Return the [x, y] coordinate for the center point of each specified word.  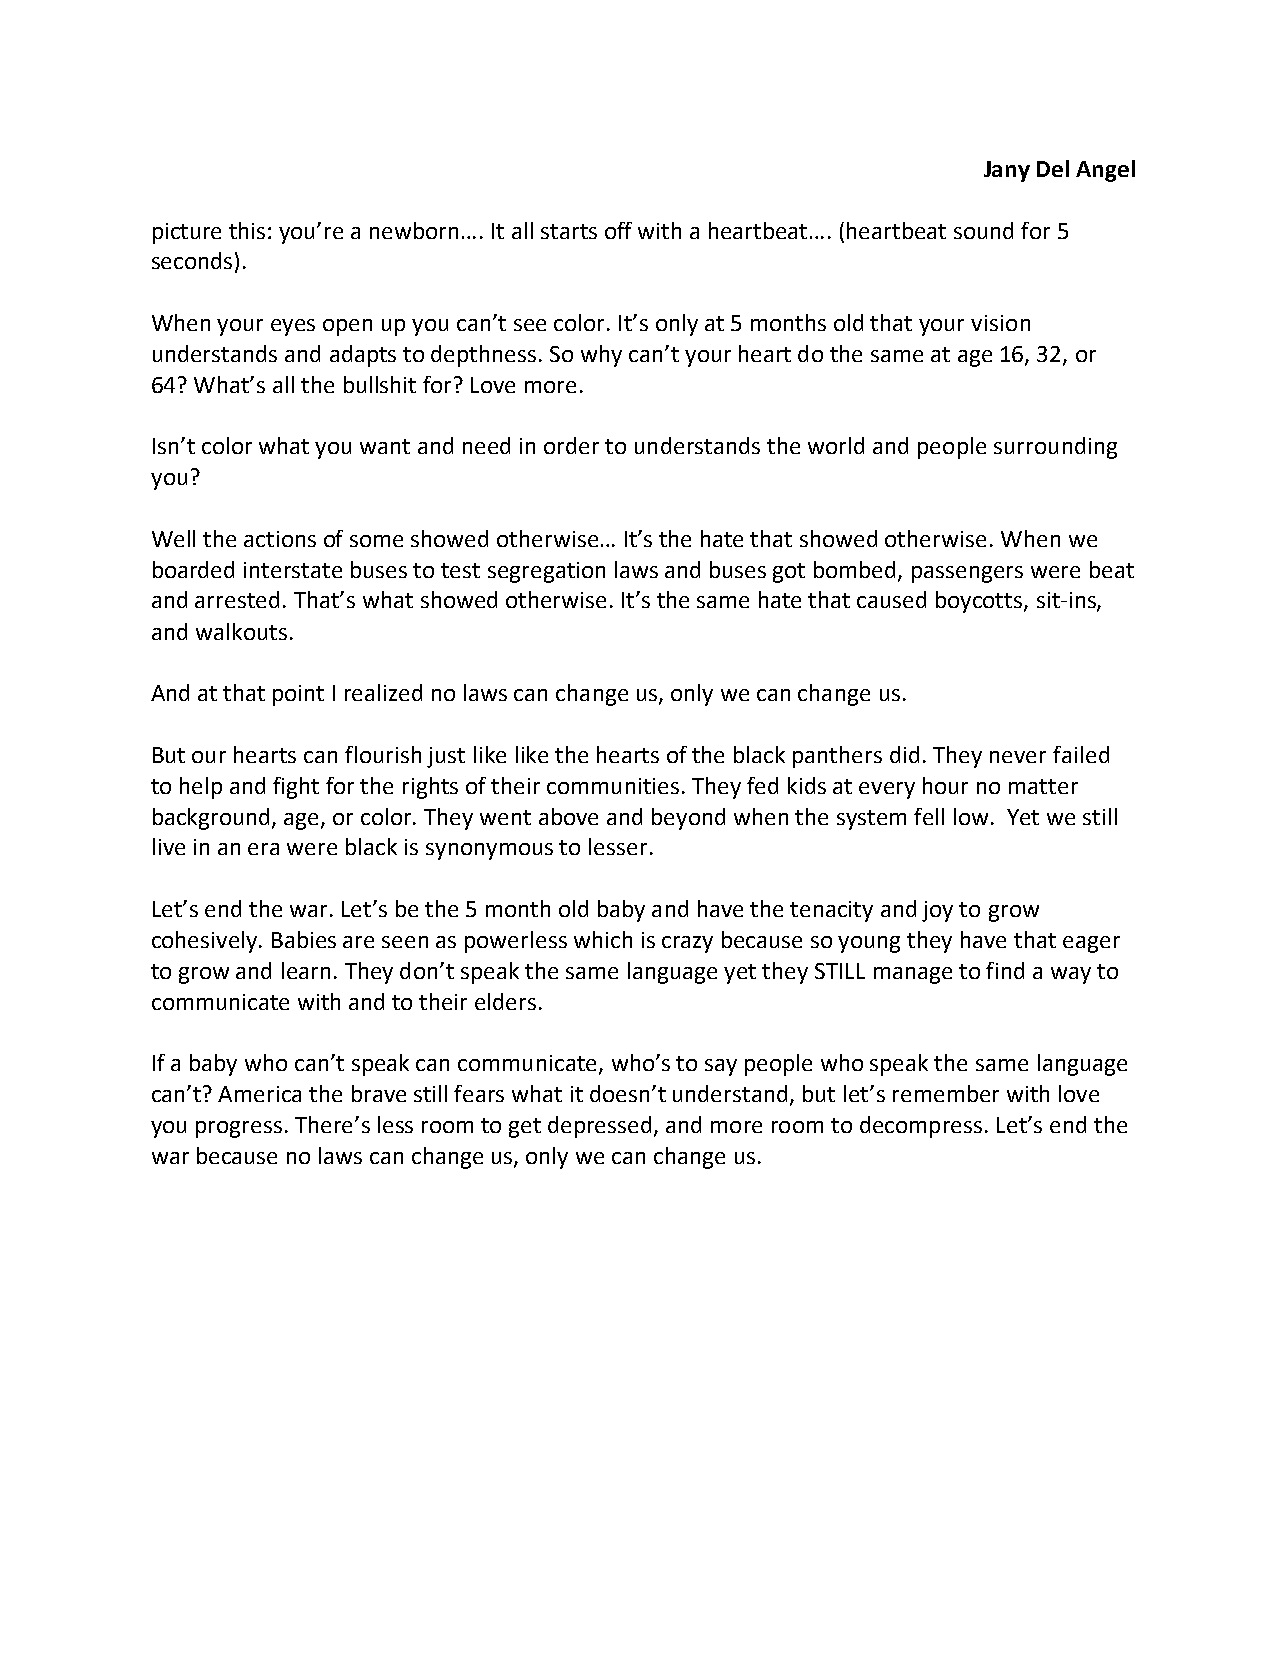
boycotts [980, 602]
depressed [601, 1127]
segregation [546, 572]
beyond [688, 819]
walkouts [241, 631]
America [259, 1094]
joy [937, 911]
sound [983, 230]
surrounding [1055, 448]
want [385, 446]
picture [187, 233]
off [618, 230]
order [571, 445]
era [263, 849]
